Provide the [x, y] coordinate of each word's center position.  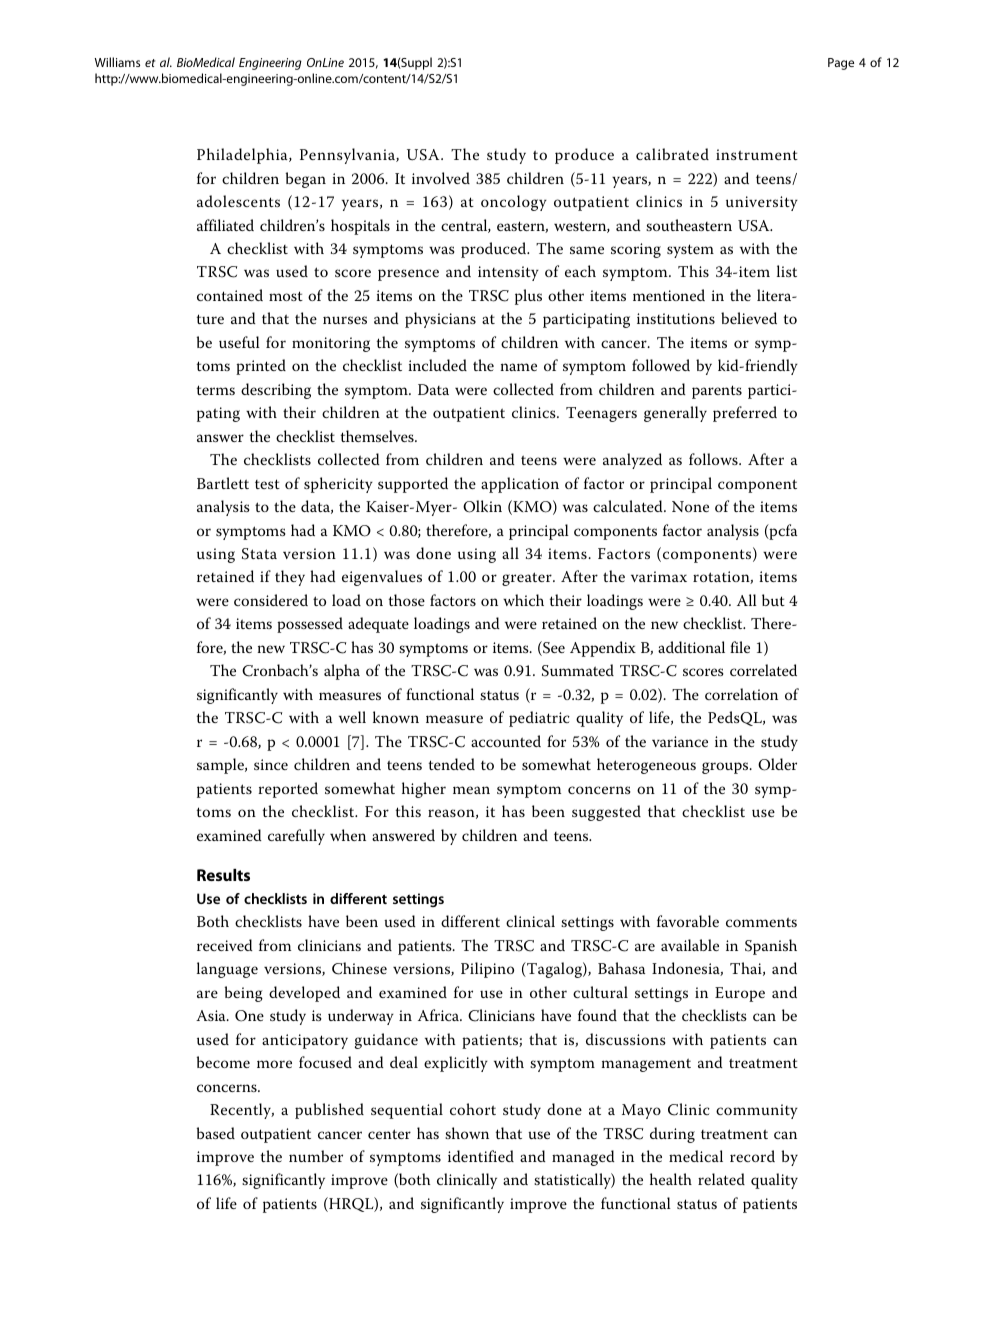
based [216, 1133]
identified [481, 1156]
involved [441, 178]
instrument [757, 154]
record [752, 1156]
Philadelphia [243, 156]
